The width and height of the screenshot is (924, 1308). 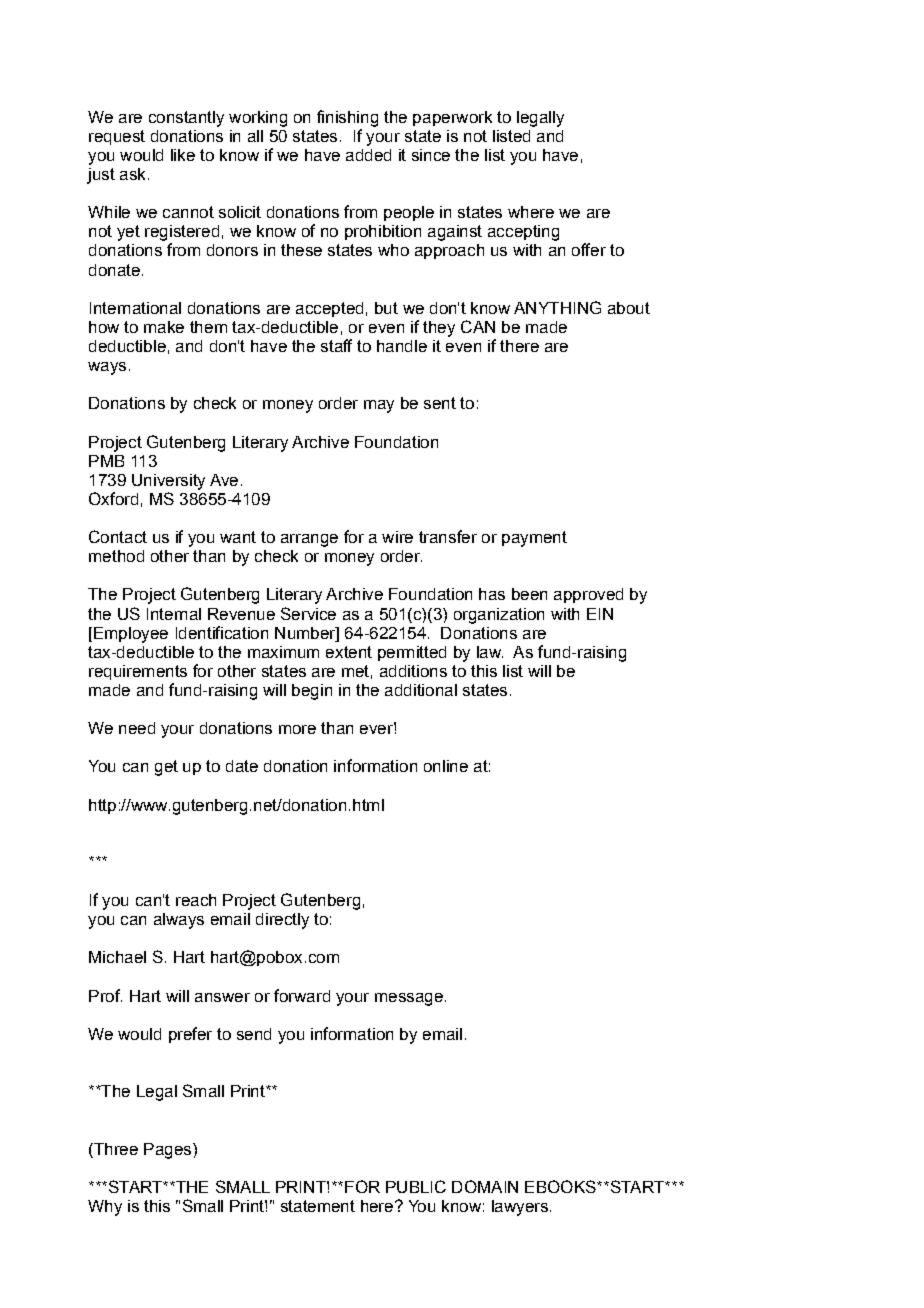 What do you see at coordinates (349, 652) in the screenshot?
I see `extent` at bounding box center [349, 652].
